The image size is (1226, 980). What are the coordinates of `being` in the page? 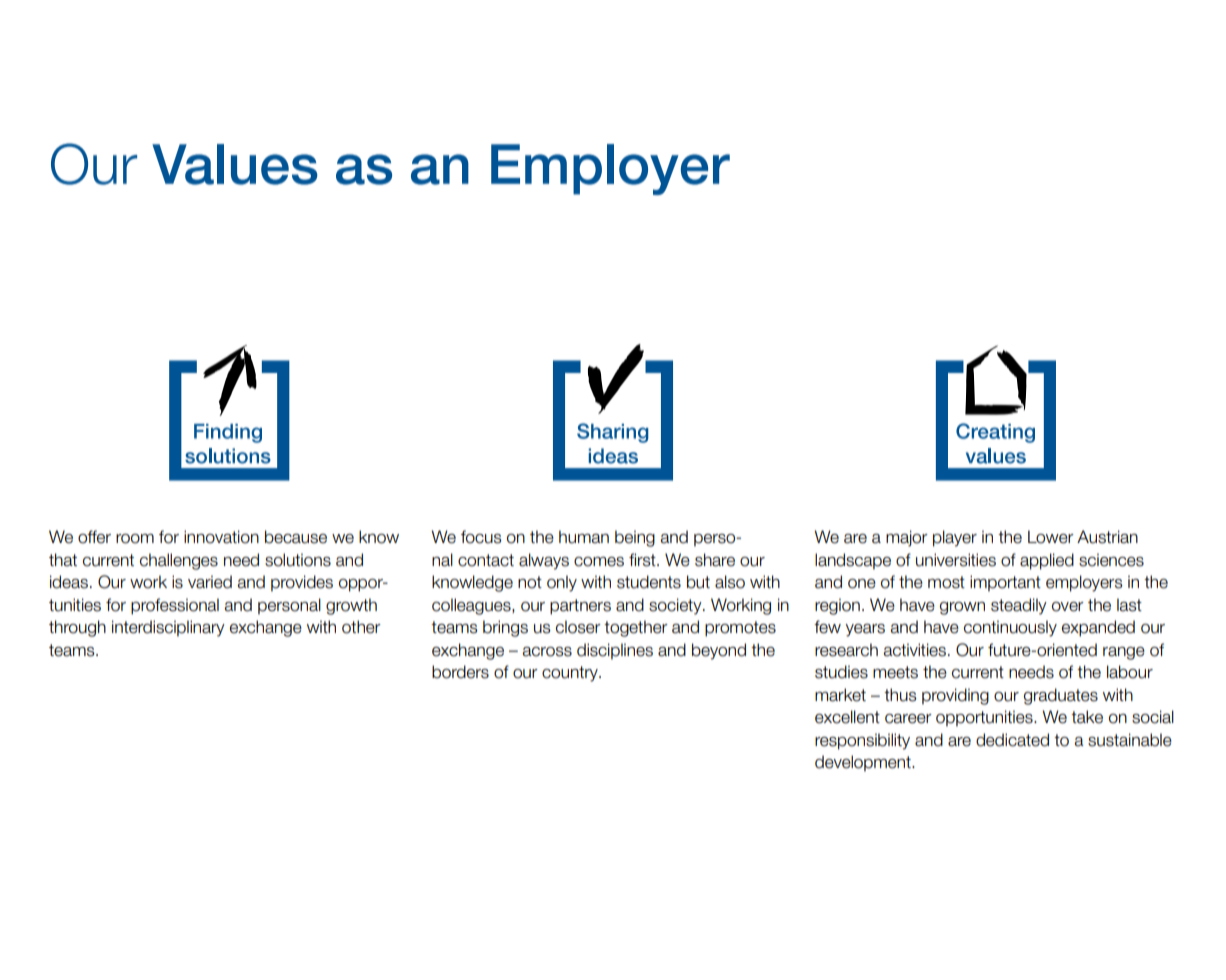 It's located at (635, 538).
